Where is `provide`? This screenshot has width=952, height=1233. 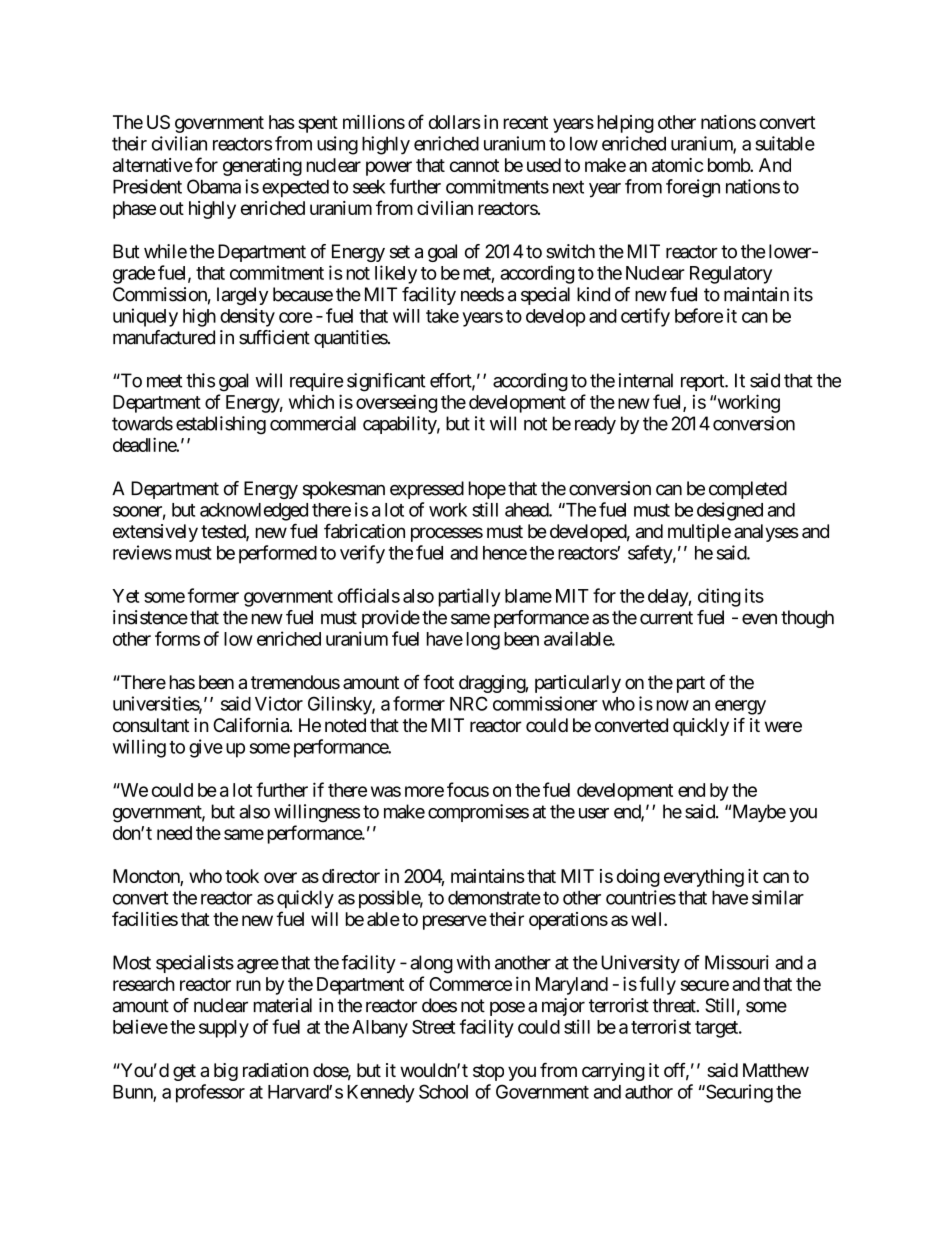
provide is located at coordinates (391, 619).
